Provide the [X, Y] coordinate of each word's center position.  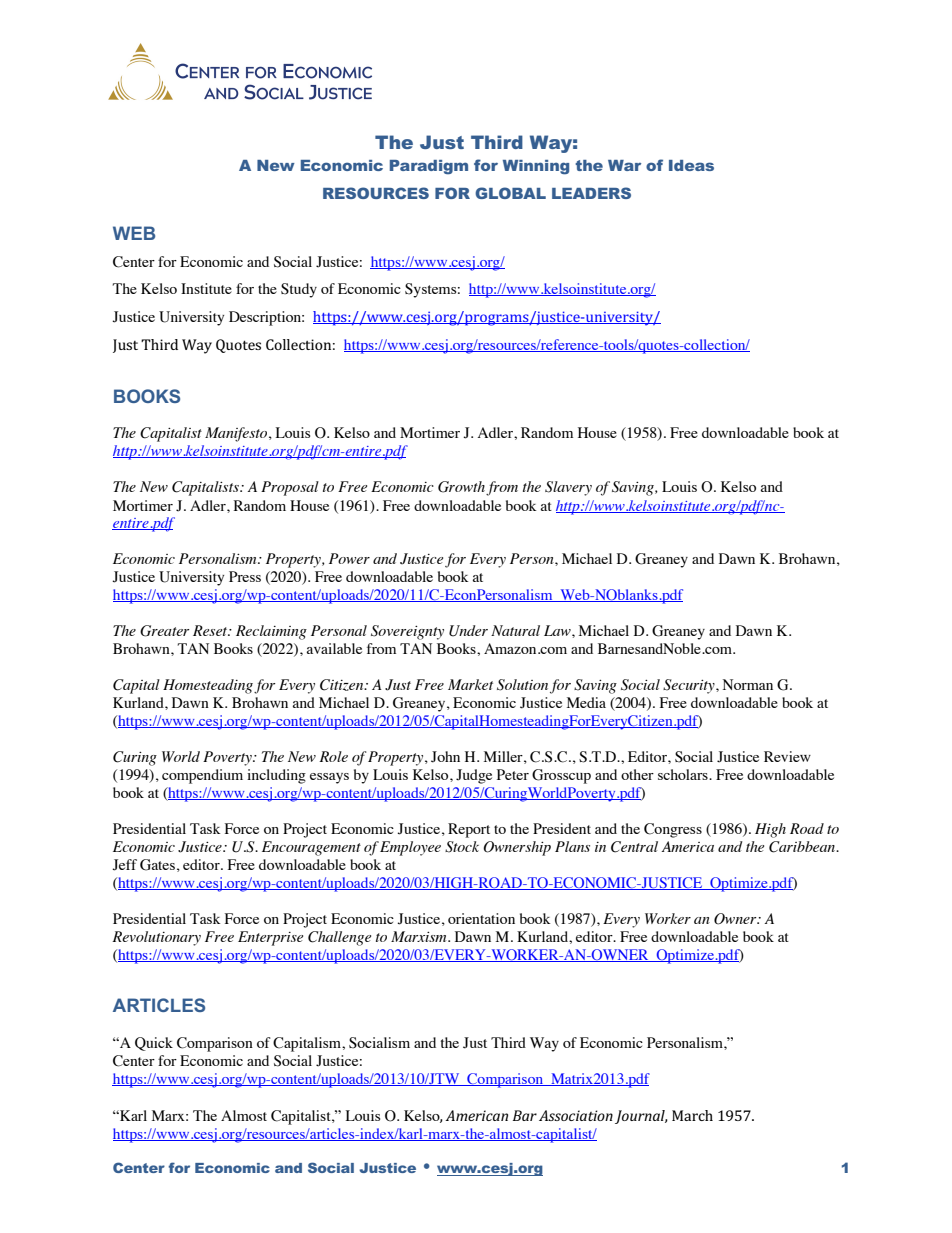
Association [576, 1115]
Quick [154, 1044]
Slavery [568, 488]
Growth [461, 487]
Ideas [691, 165]
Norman [748, 684]
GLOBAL [510, 193]
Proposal [290, 488]
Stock [462, 847]
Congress [673, 830]
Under [468, 631]
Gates [157, 865]
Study [299, 290]
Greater [165, 631]
